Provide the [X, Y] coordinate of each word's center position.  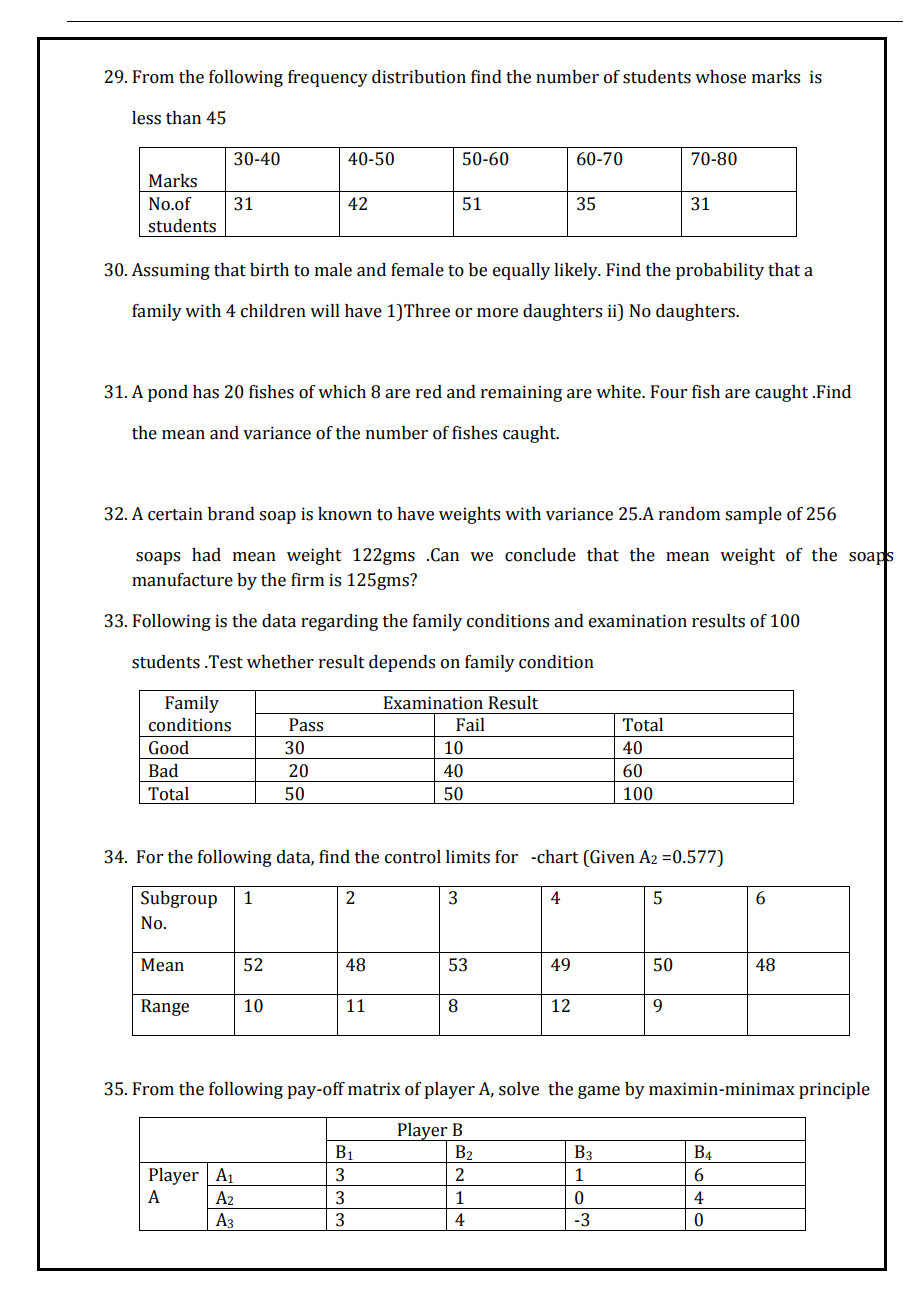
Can [445, 555]
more [497, 313]
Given [611, 857]
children [273, 311]
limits [468, 857]
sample [753, 515]
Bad [163, 771]
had [206, 555]
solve [519, 1089]
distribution [419, 77]
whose [720, 77]
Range [165, 1007]
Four [669, 392]
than [183, 118]
